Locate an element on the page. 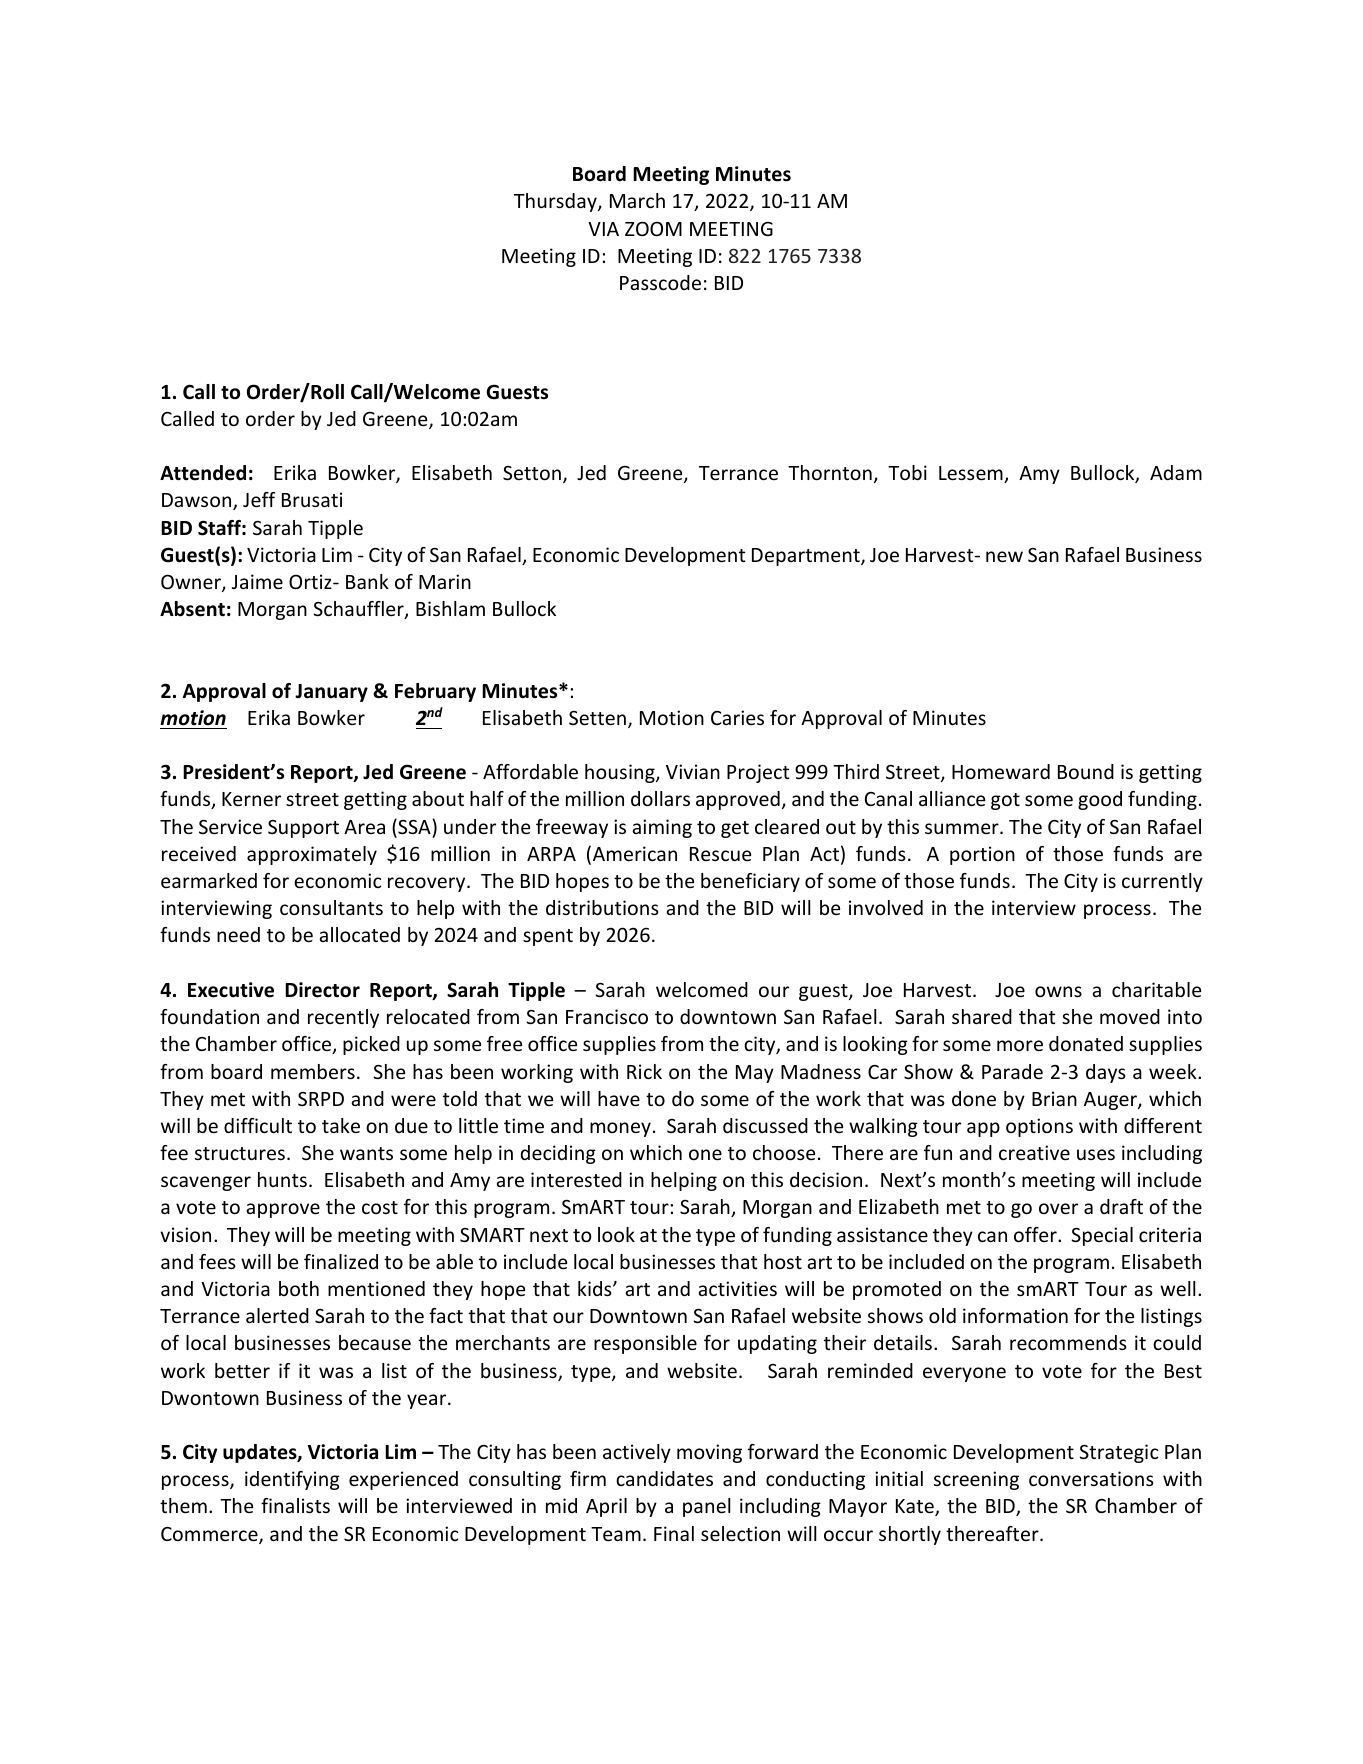  identifying is located at coordinates (292, 1480).
